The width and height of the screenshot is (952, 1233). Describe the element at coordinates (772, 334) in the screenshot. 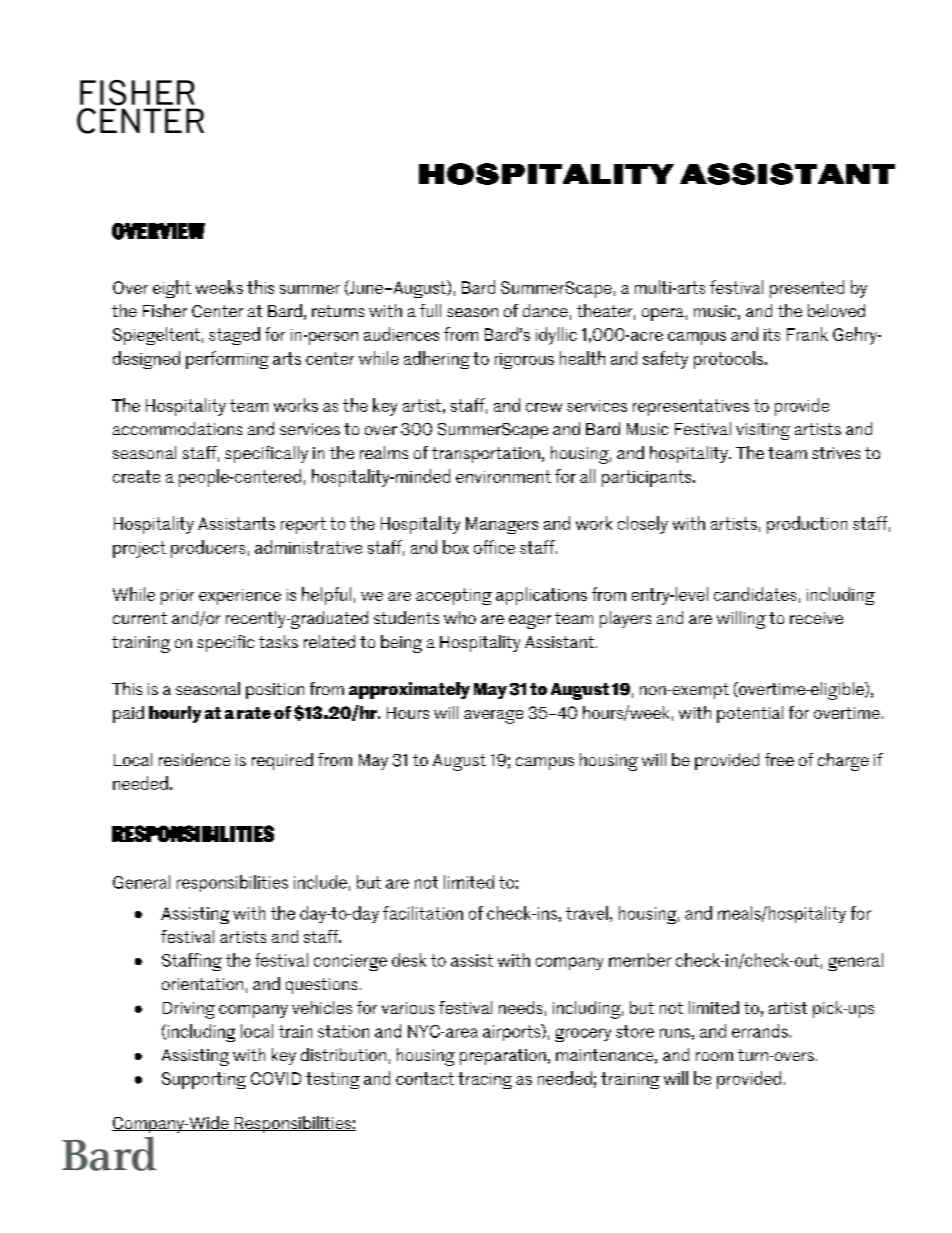

I see `its` at that location.
